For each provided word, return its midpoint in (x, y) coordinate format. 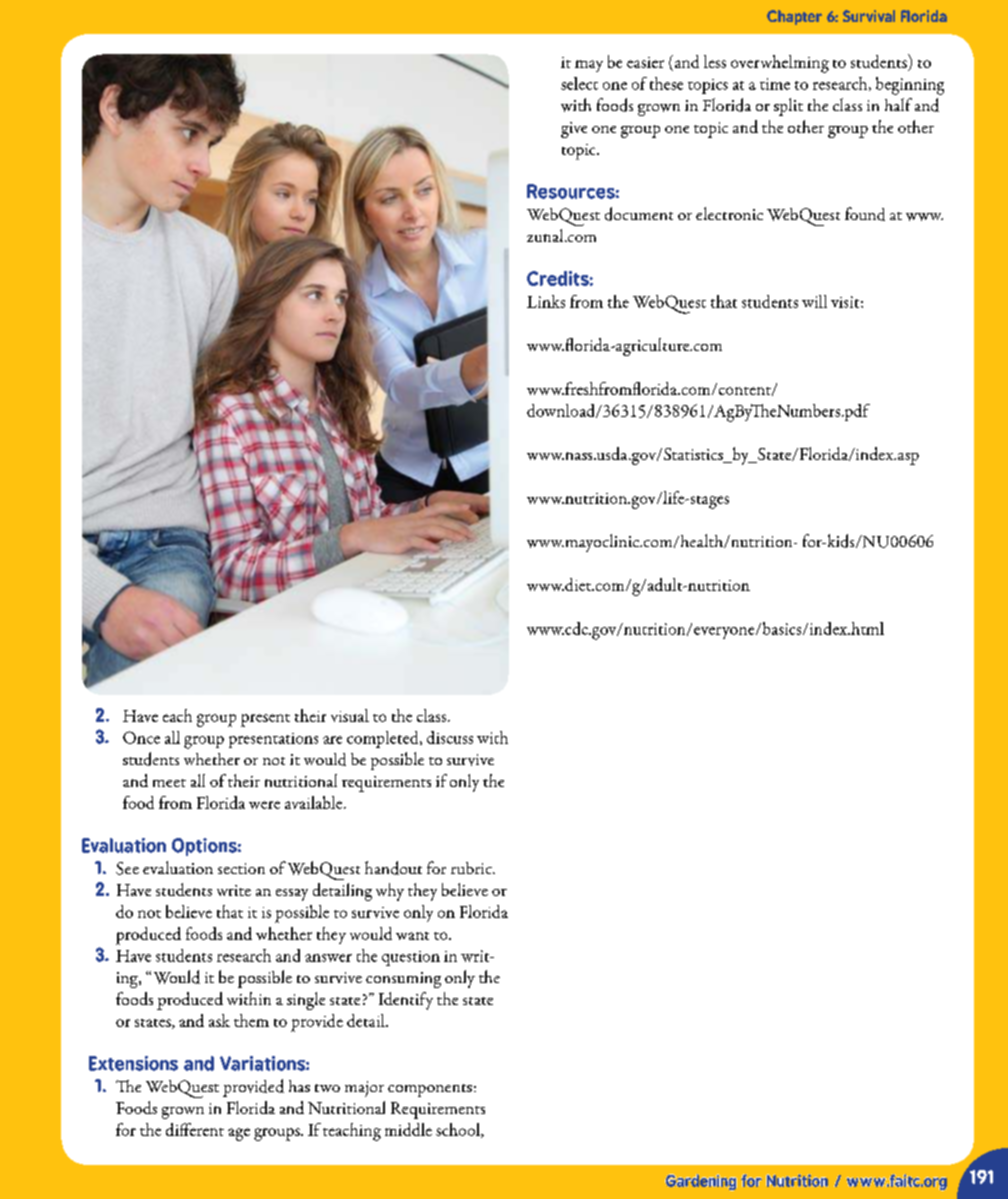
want (412, 936)
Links (546, 301)
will (814, 301)
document (639, 214)
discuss (450, 737)
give (574, 130)
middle (408, 1129)
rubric (472, 868)
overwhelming (780, 64)
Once (141, 737)
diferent (195, 1129)
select (579, 83)
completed (384, 739)
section (241, 868)
